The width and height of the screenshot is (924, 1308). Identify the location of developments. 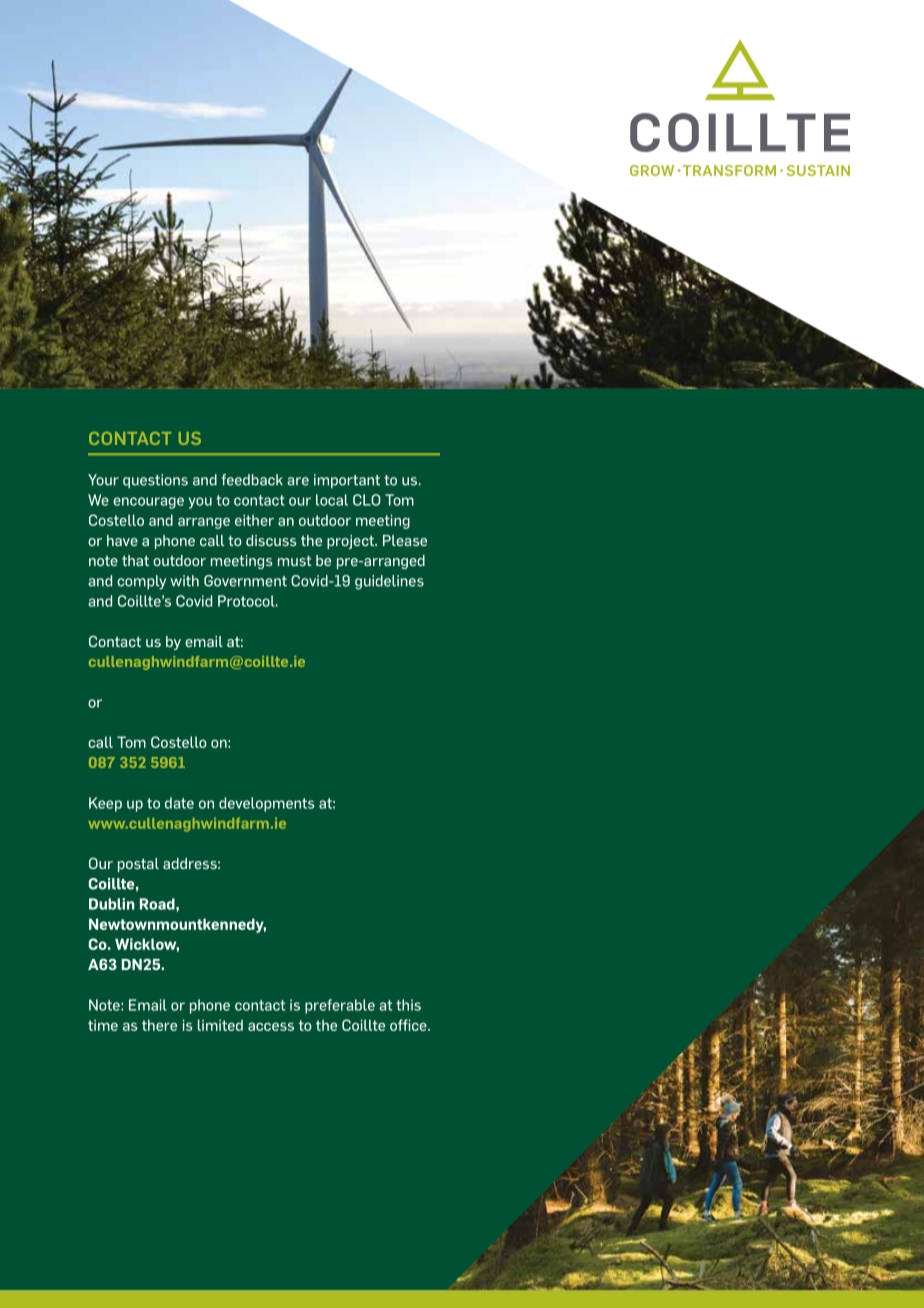
(266, 804).
